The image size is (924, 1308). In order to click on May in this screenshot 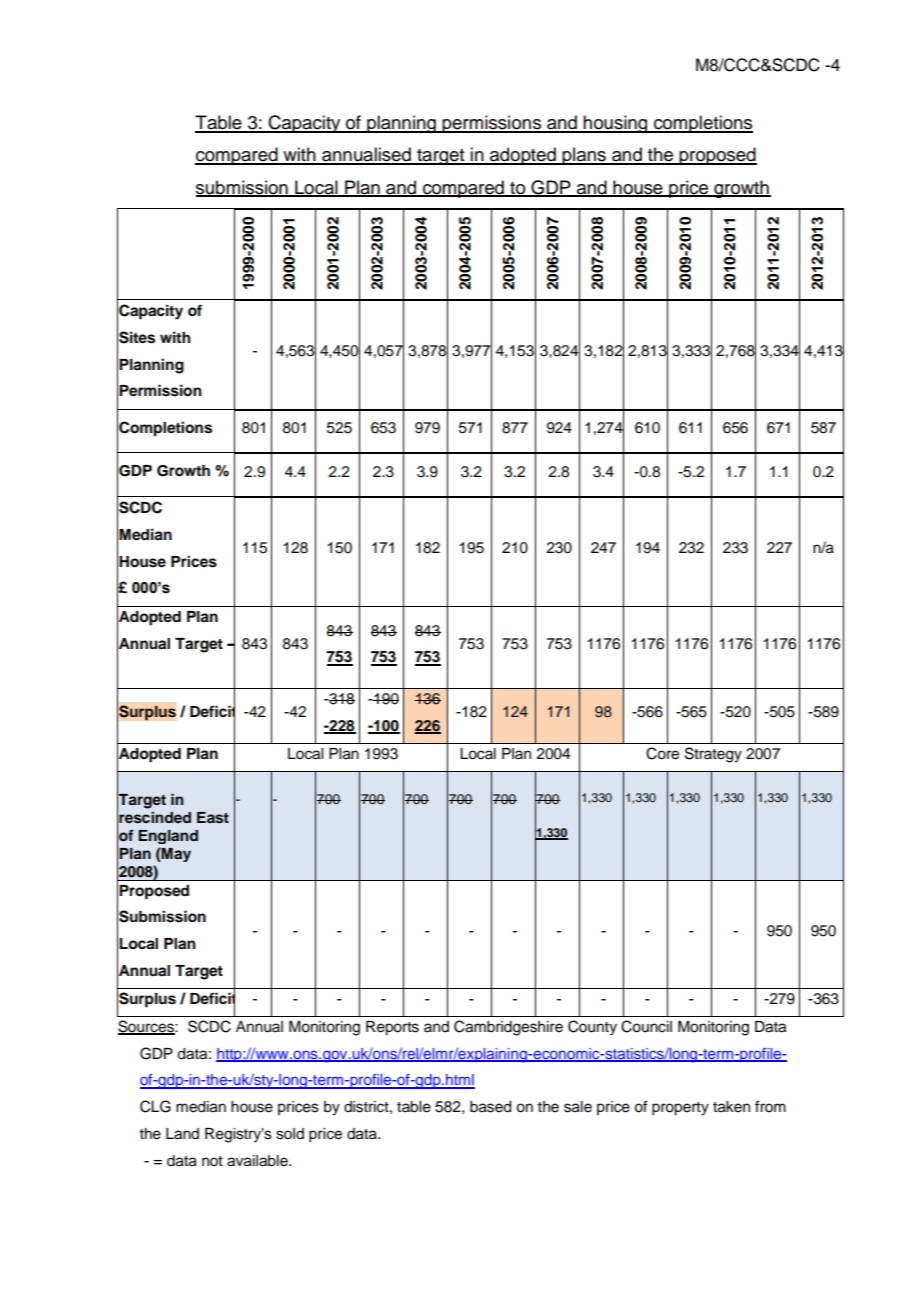, I will do `click(175, 855)`.
